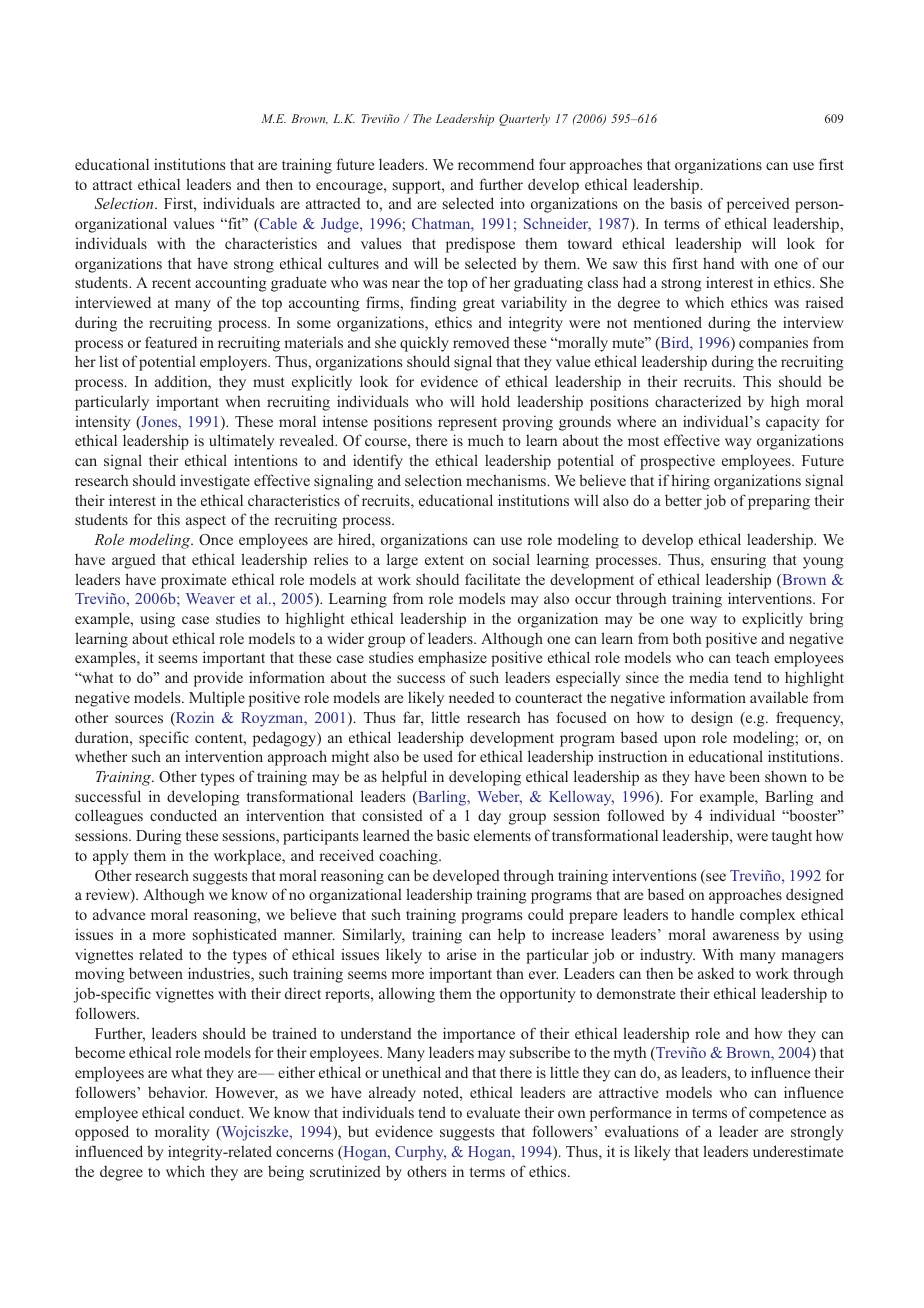 This screenshot has width=924, height=1308. I want to click on colleagues, so click(109, 817).
